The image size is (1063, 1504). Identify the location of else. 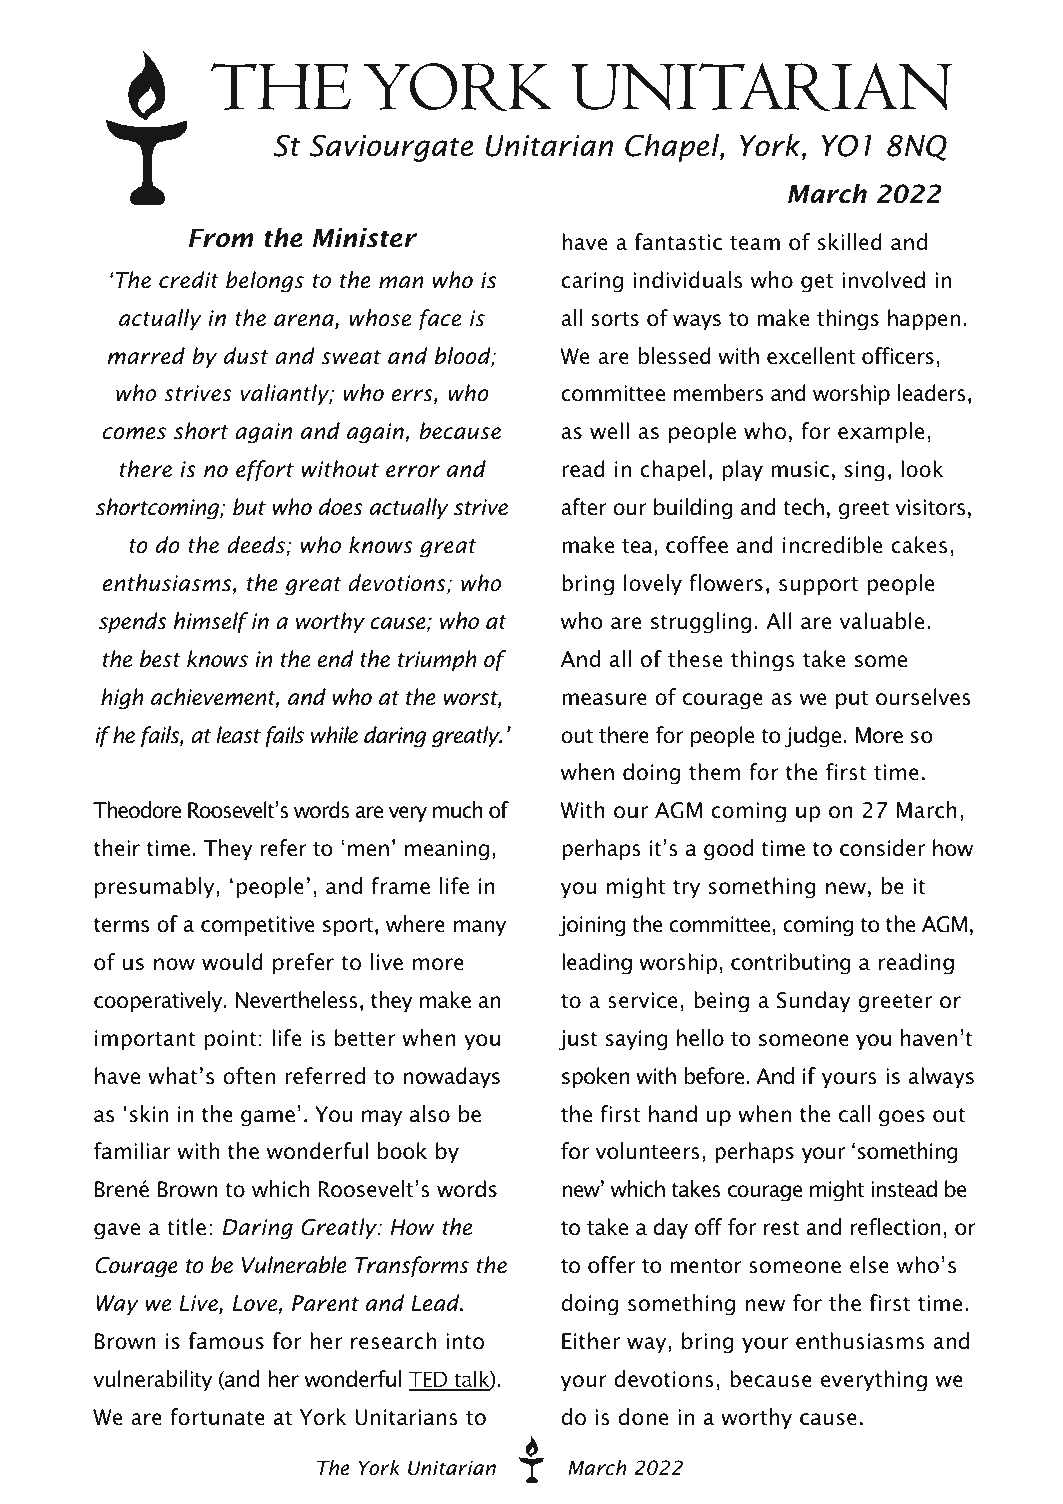
(869, 1265).
